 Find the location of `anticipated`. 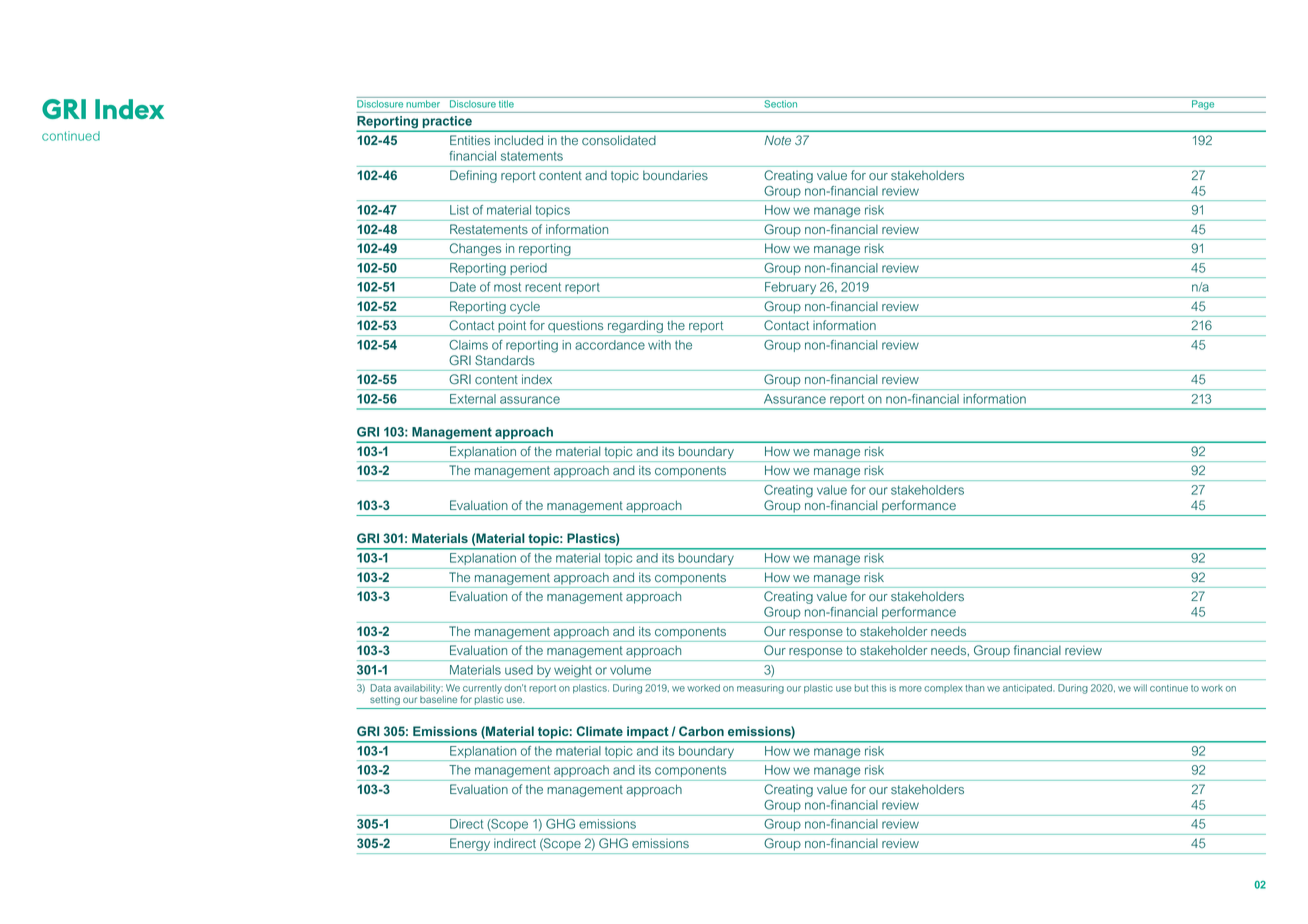

anticipated is located at coordinates (1028, 689).
